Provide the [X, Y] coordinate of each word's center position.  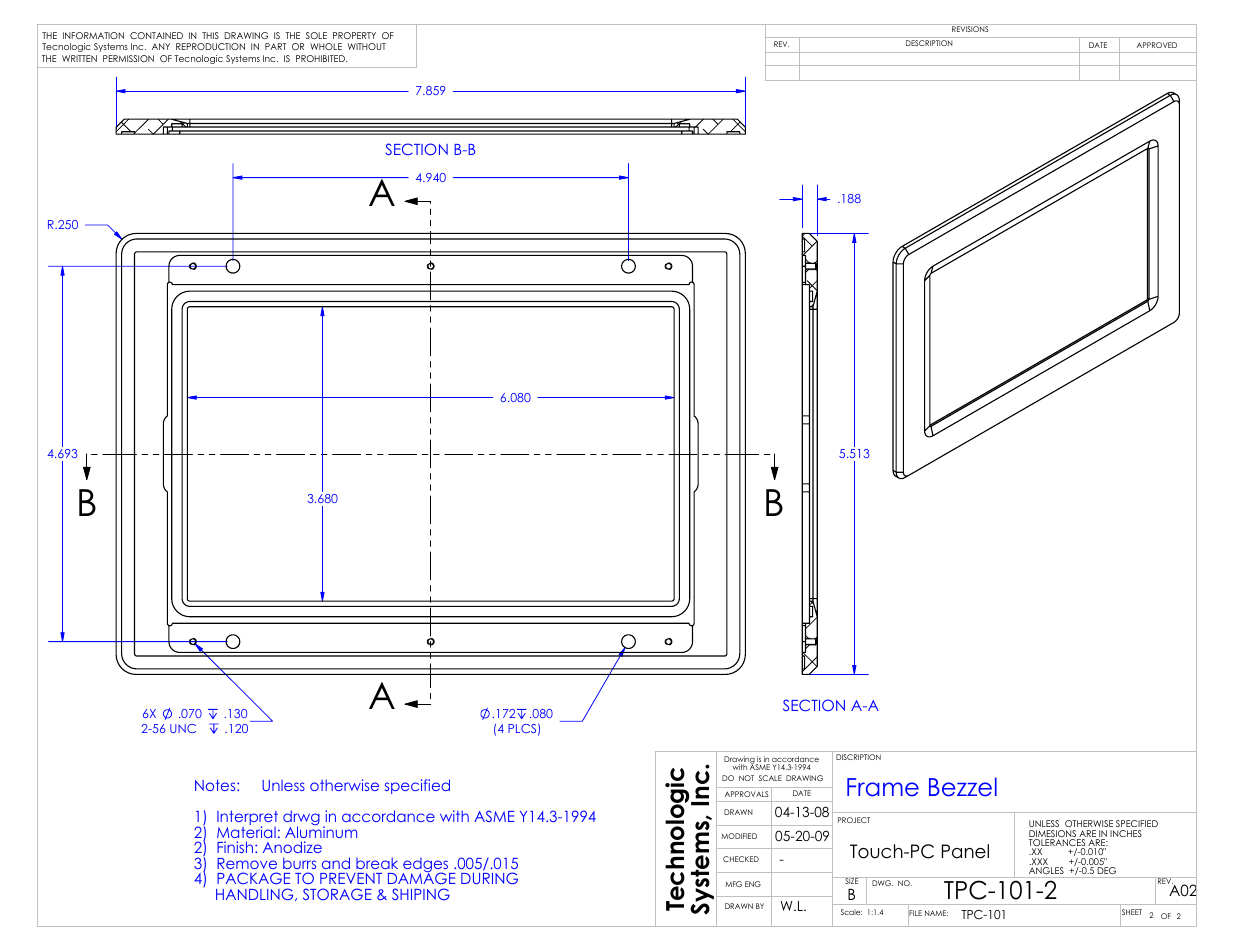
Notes [216, 785]
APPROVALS [746, 794]
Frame [883, 787]
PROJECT [854, 820]
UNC [183, 728]
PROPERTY [354, 35]
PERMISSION [128, 58]
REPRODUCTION [210, 46]
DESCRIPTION [929, 43]
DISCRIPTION [858, 757]
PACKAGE [253, 878]
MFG [733, 884]
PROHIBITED [321, 58]
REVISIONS [970, 29]
